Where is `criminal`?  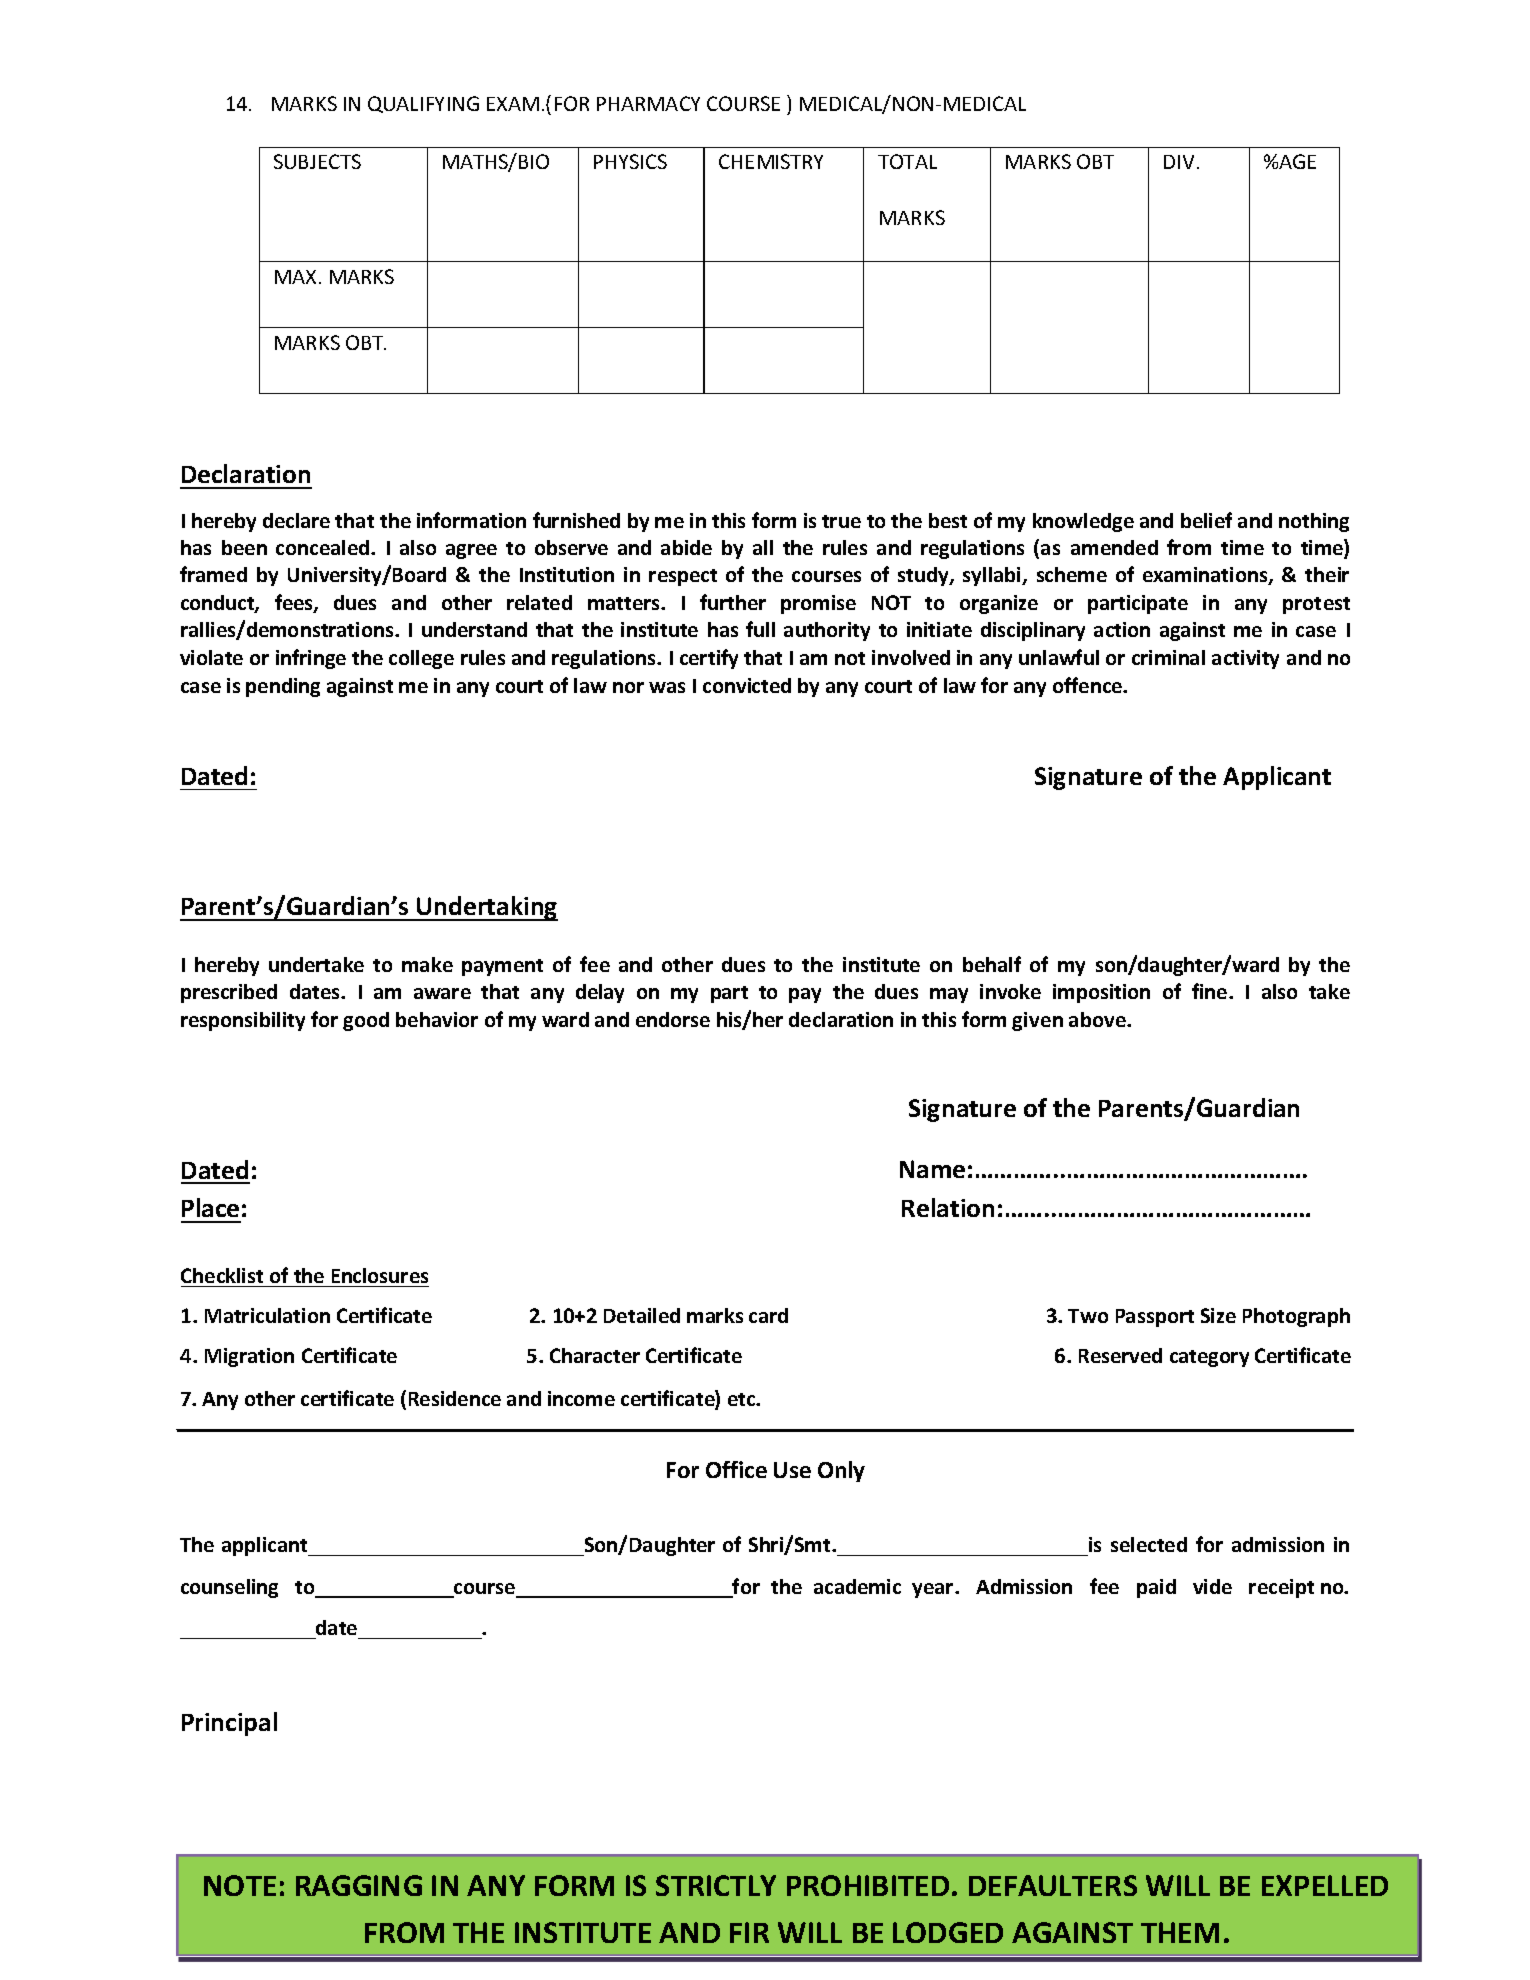 criminal is located at coordinates (1168, 657).
